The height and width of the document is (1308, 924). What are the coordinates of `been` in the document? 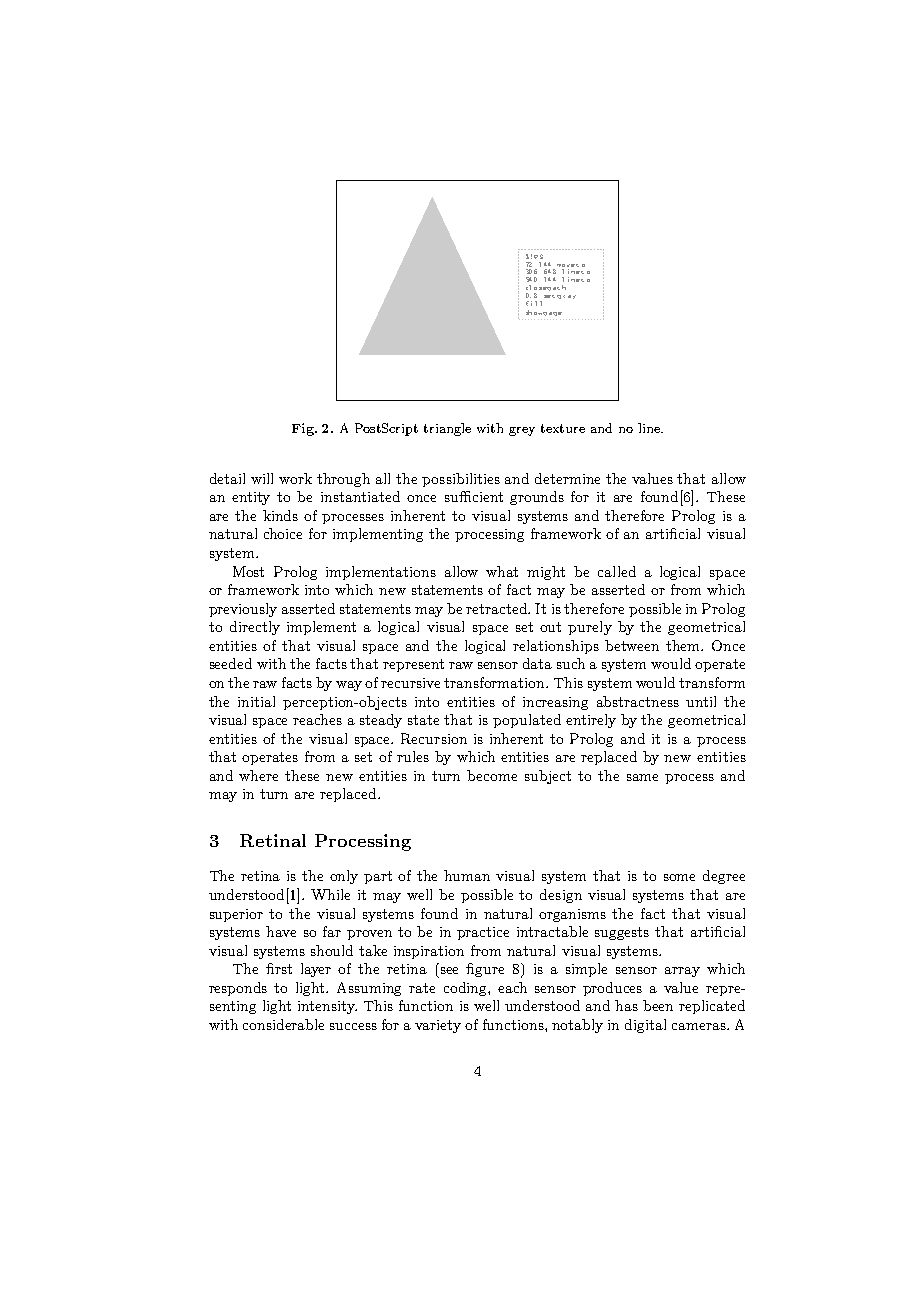 It's located at (658, 1005).
